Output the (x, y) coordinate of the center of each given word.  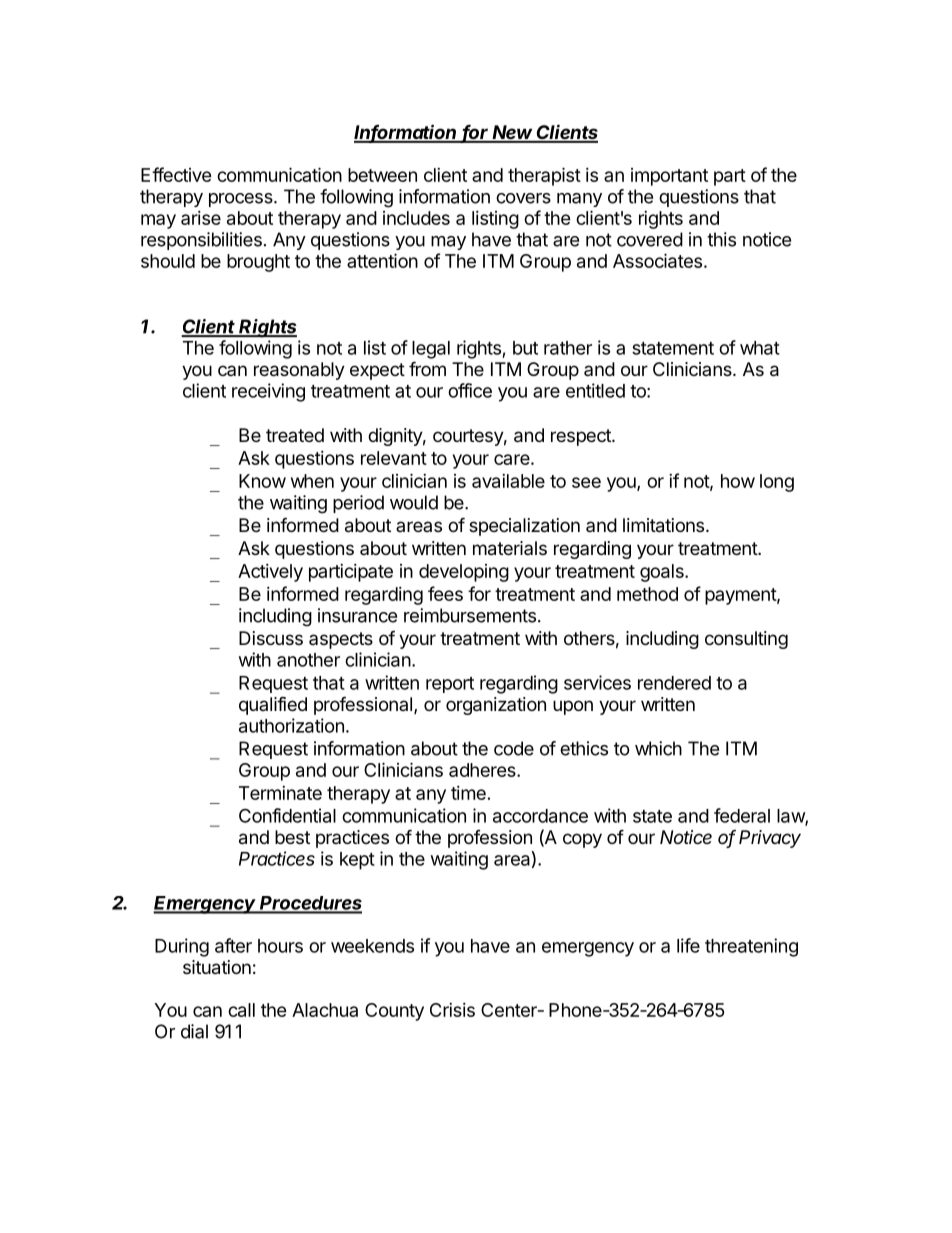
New (513, 133)
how (738, 481)
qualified (273, 705)
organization (496, 706)
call (241, 1010)
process (242, 200)
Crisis (452, 1010)
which (658, 748)
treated (295, 435)
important (669, 177)
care (513, 459)
